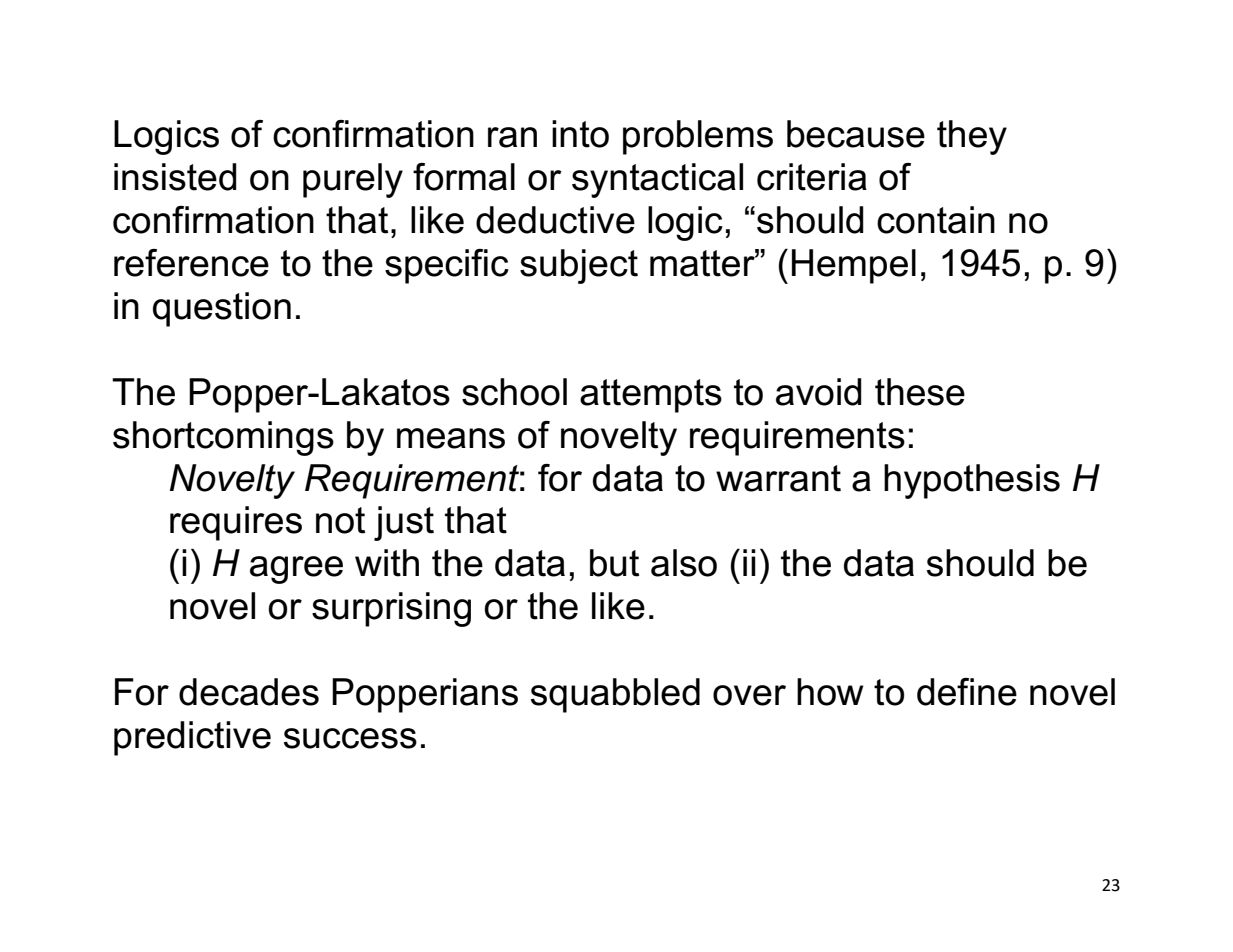 The image size is (1233, 952). I want to click on because, so click(856, 134).
